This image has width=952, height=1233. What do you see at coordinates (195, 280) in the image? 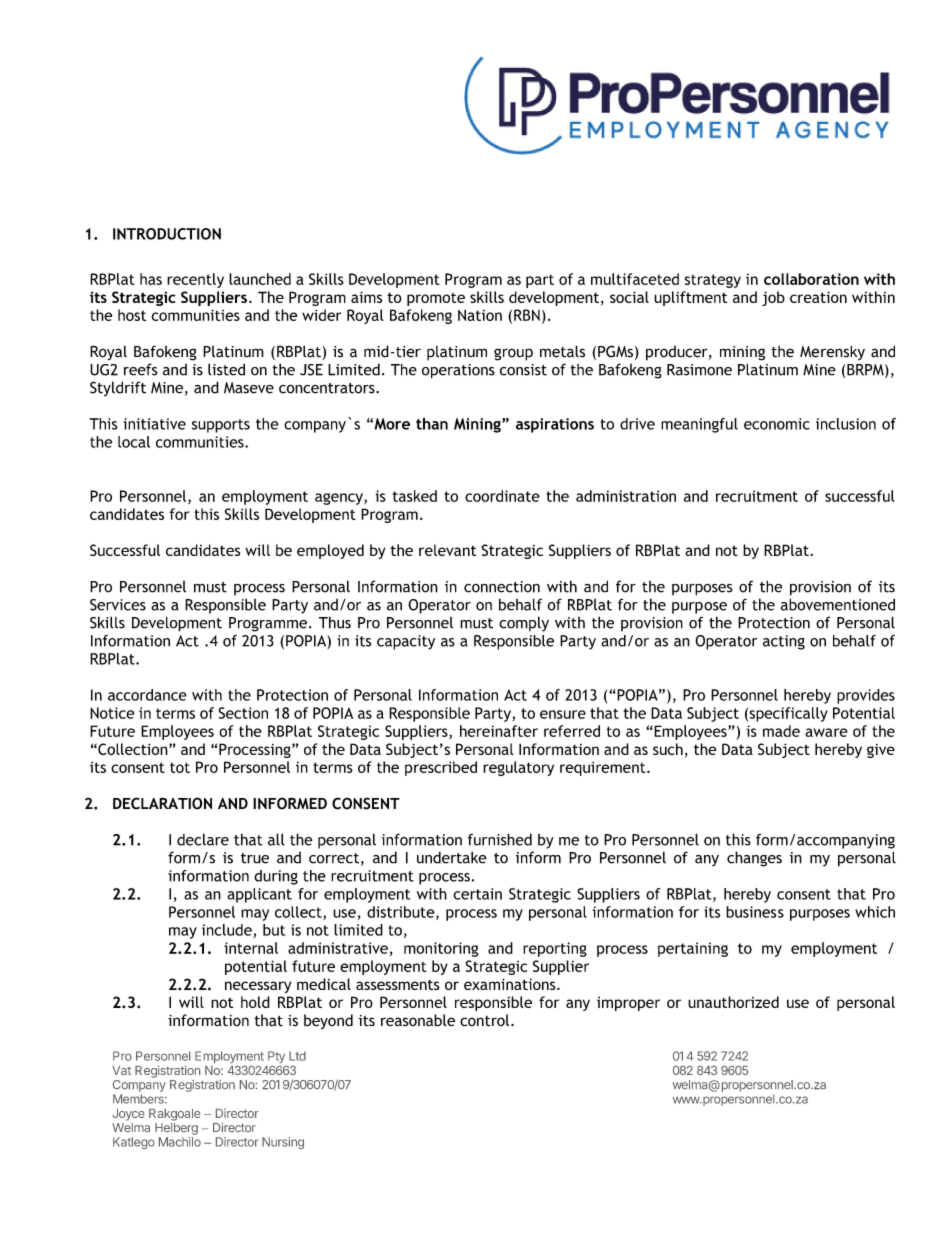
I see `recently` at bounding box center [195, 280].
